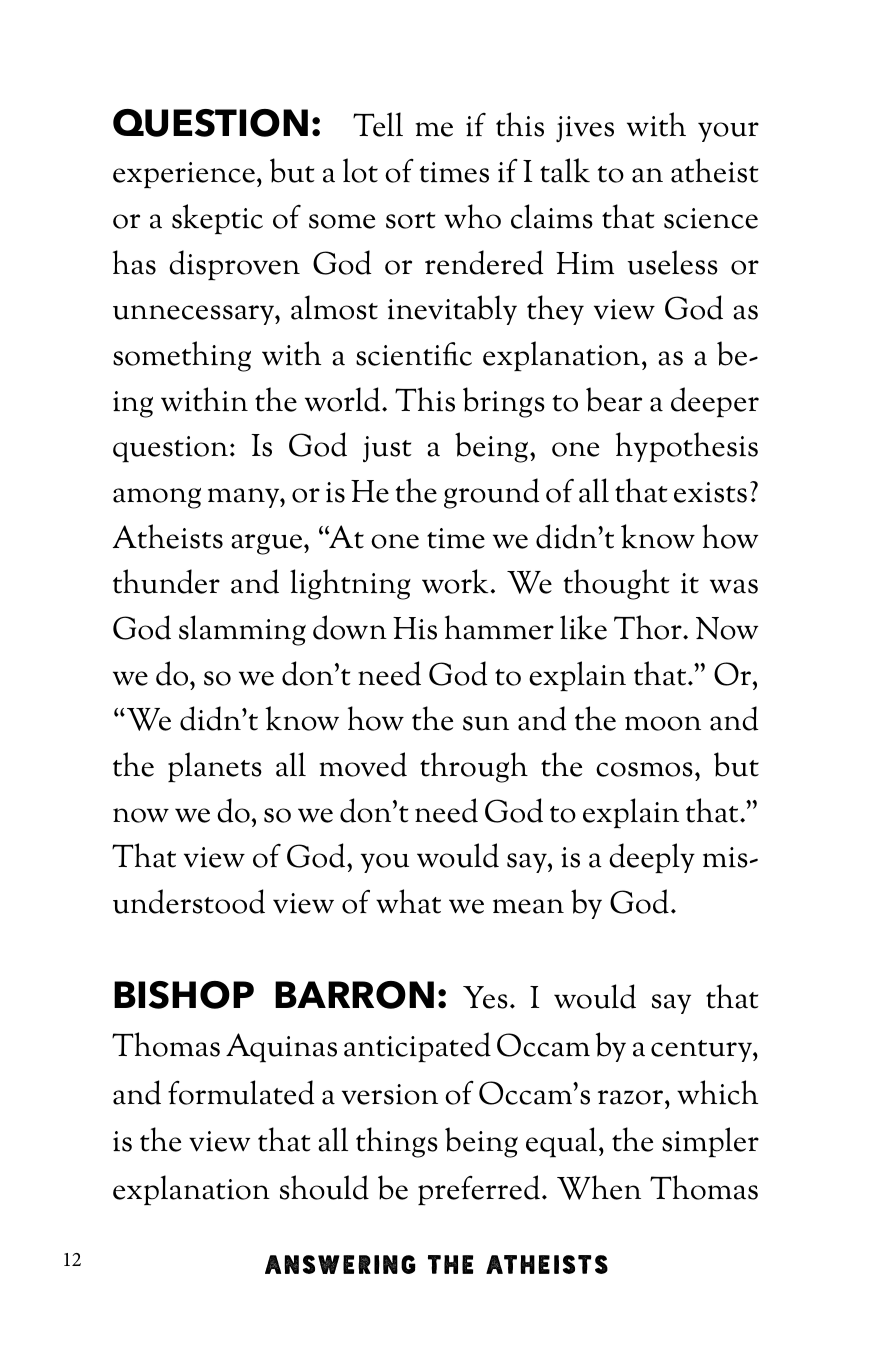 This document has width=896, height=1345. What do you see at coordinates (184, 175) in the document?
I see `experience` at bounding box center [184, 175].
